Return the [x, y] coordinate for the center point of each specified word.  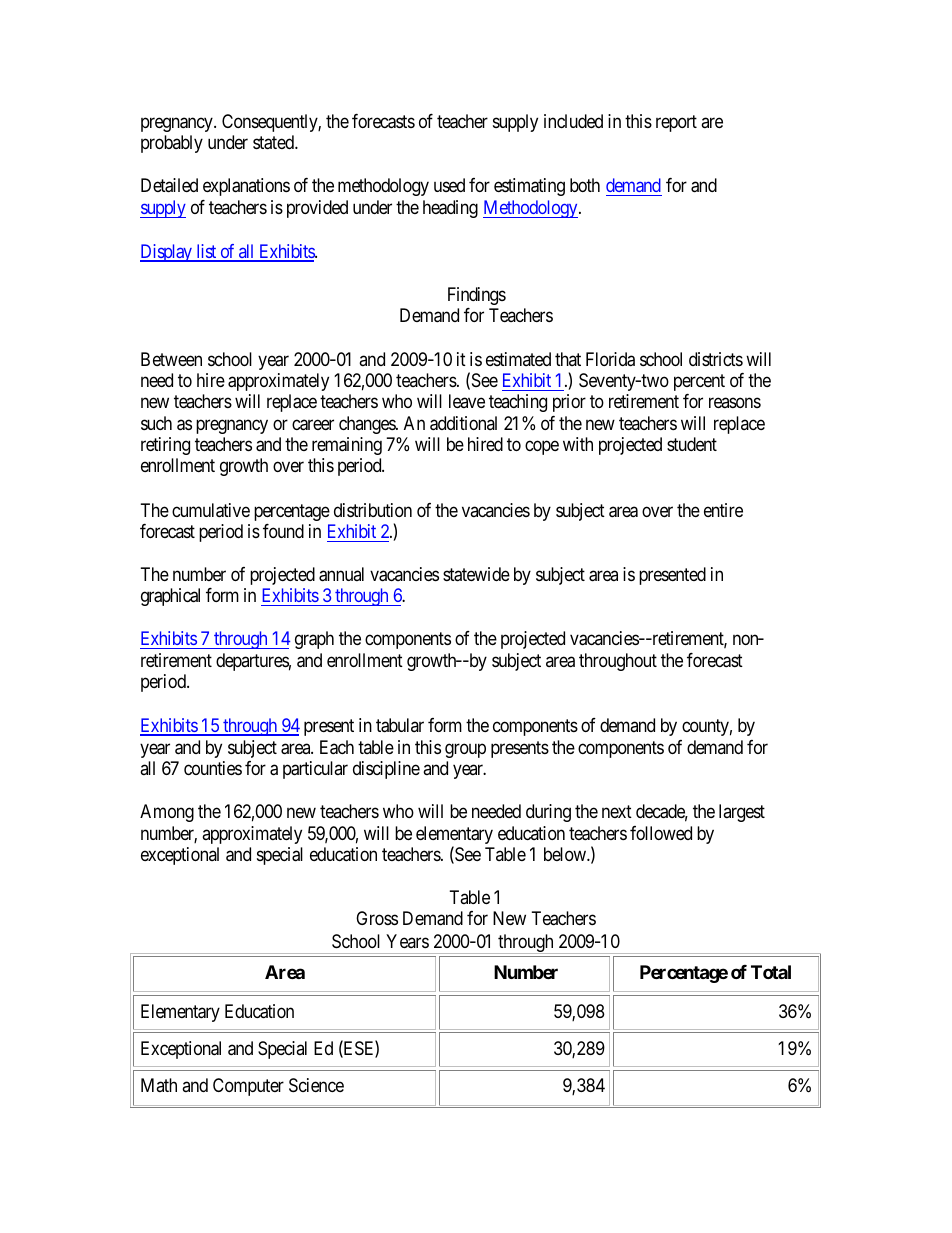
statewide [476, 574]
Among [167, 813]
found [283, 531]
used [449, 185]
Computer [248, 1087]
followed [661, 833]
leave [467, 401]
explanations [246, 187]
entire [723, 510]
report [676, 123]
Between [171, 359]
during [548, 813]
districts [716, 359]
